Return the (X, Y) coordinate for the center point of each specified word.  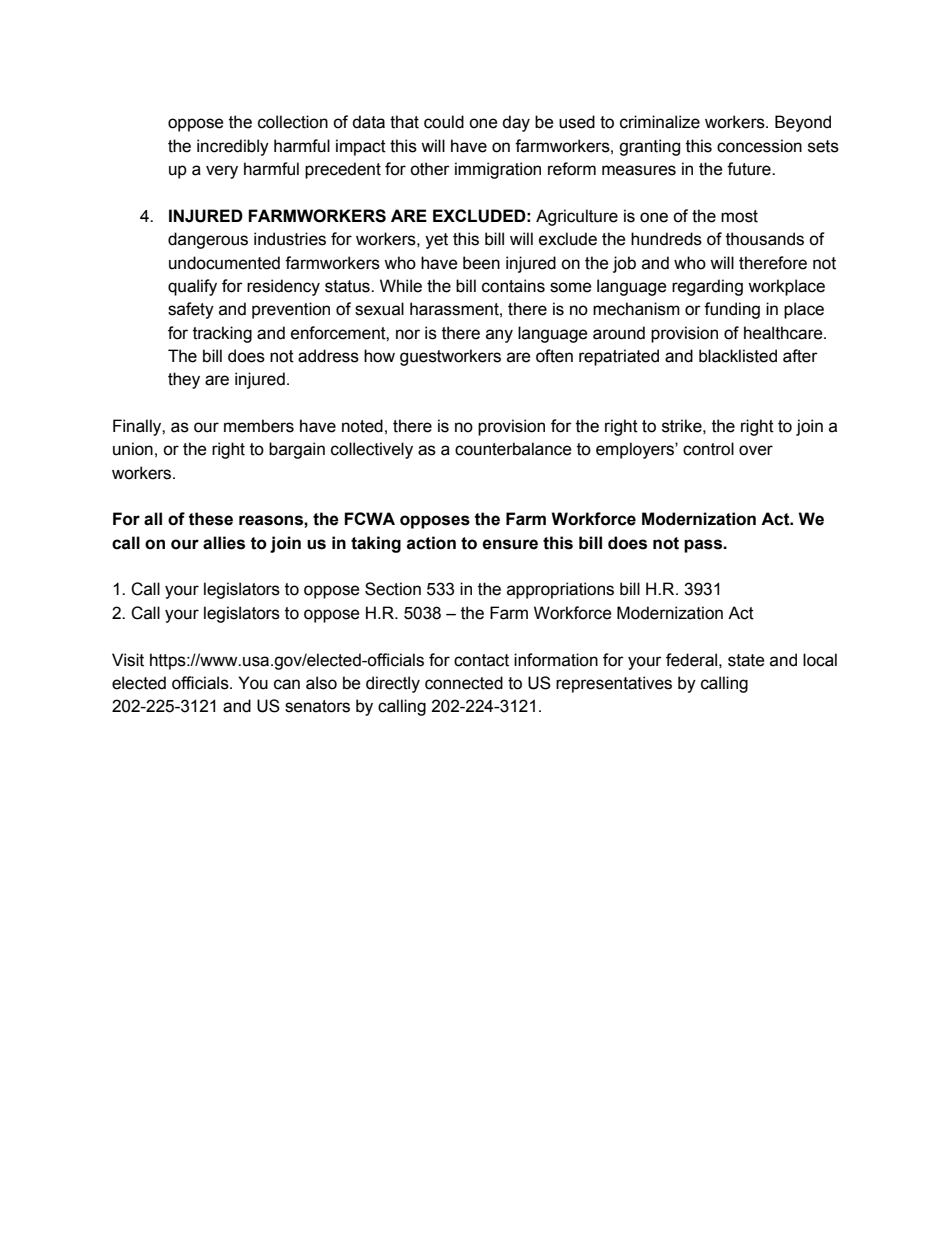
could (444, 122)
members (259, 426)
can (287, 684)
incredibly (233, 147)
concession (759, 146)
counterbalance (513, 449)
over (756, 450)
